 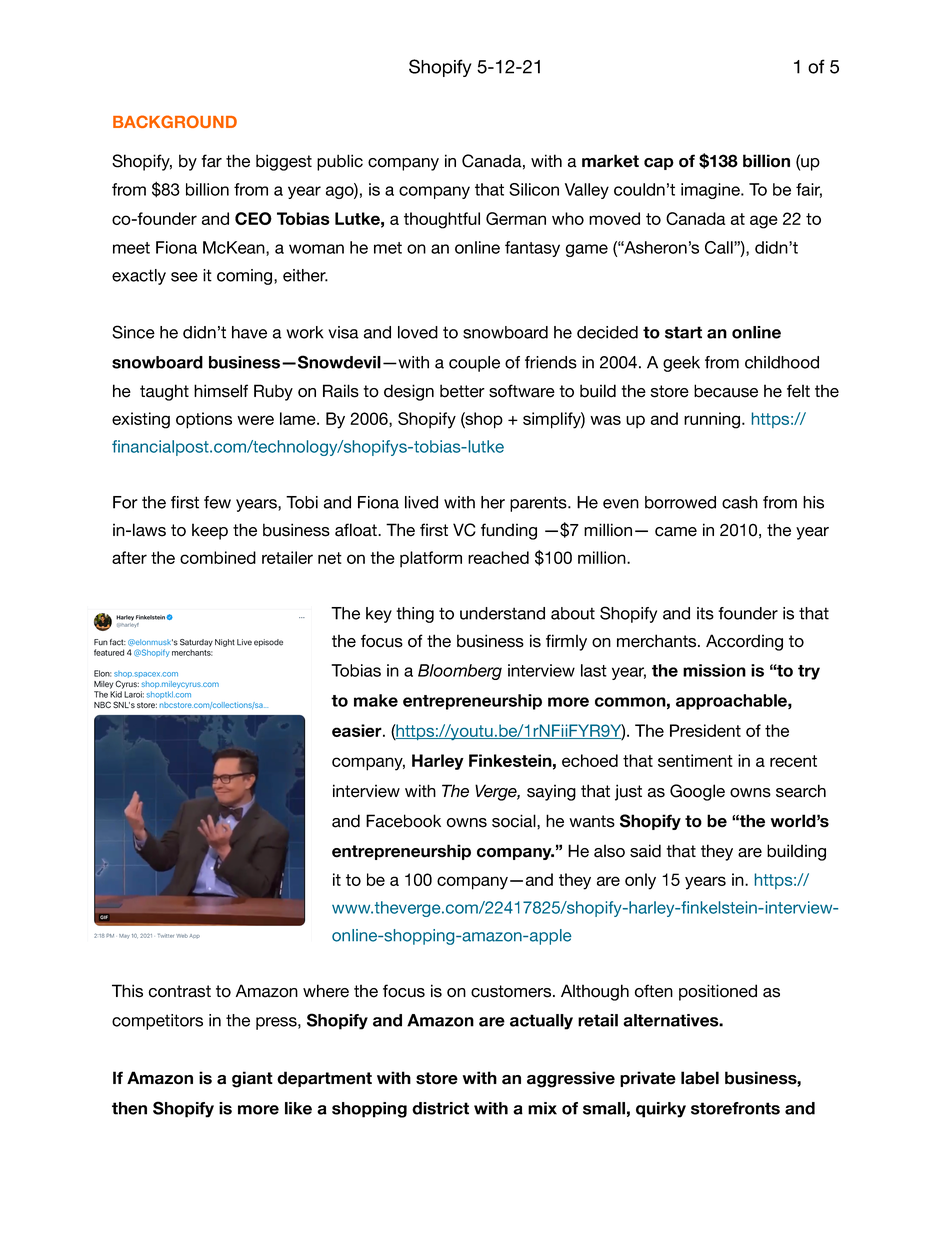 I want to click on combined, so click(x=218, y=557).
